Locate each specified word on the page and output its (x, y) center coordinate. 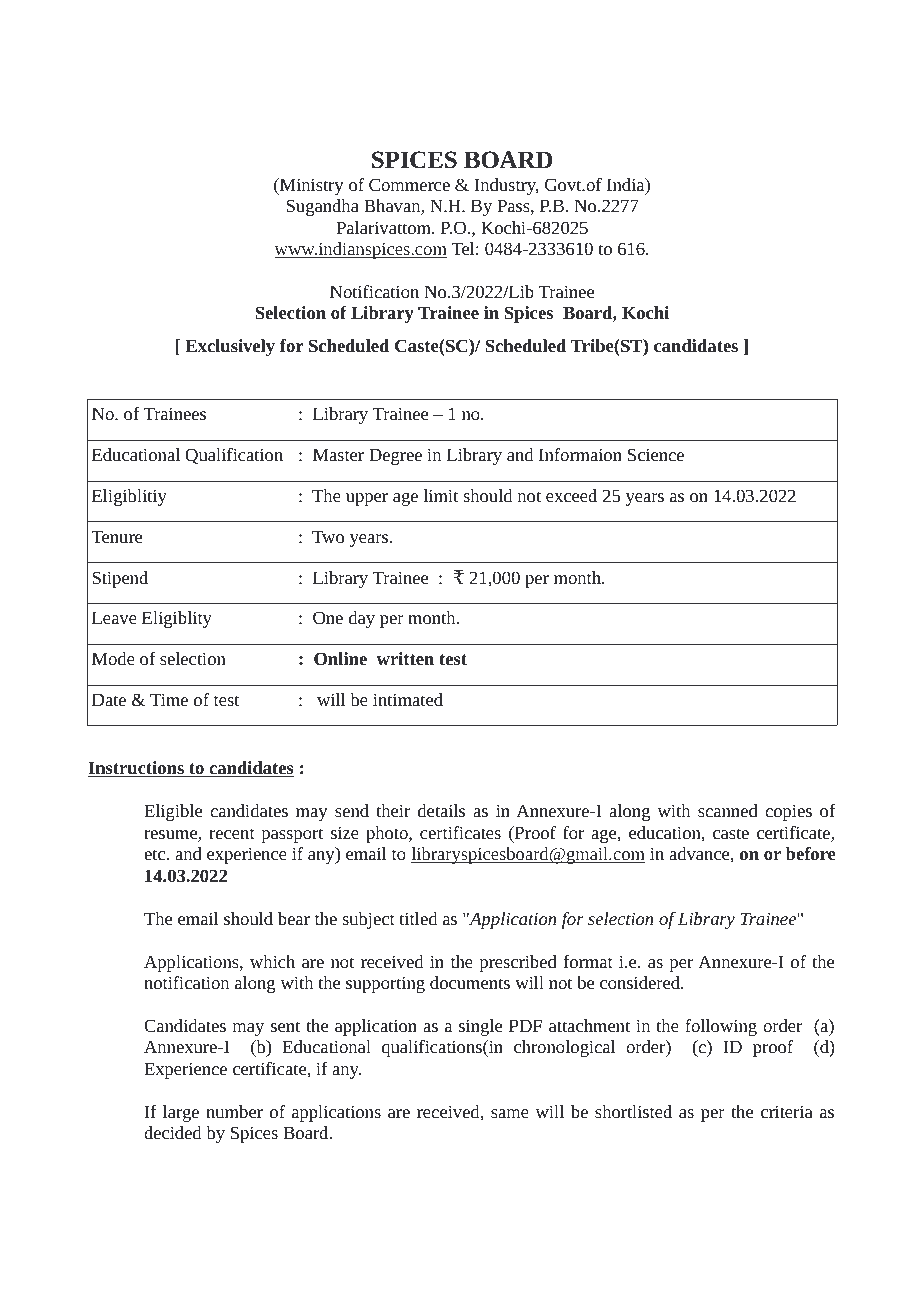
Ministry (311, 186)
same (510, 1113)
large (181, 1113)
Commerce (409, 184)
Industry (507, 186)
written (405, 658)
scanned (728, 810)
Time (169, 699)
